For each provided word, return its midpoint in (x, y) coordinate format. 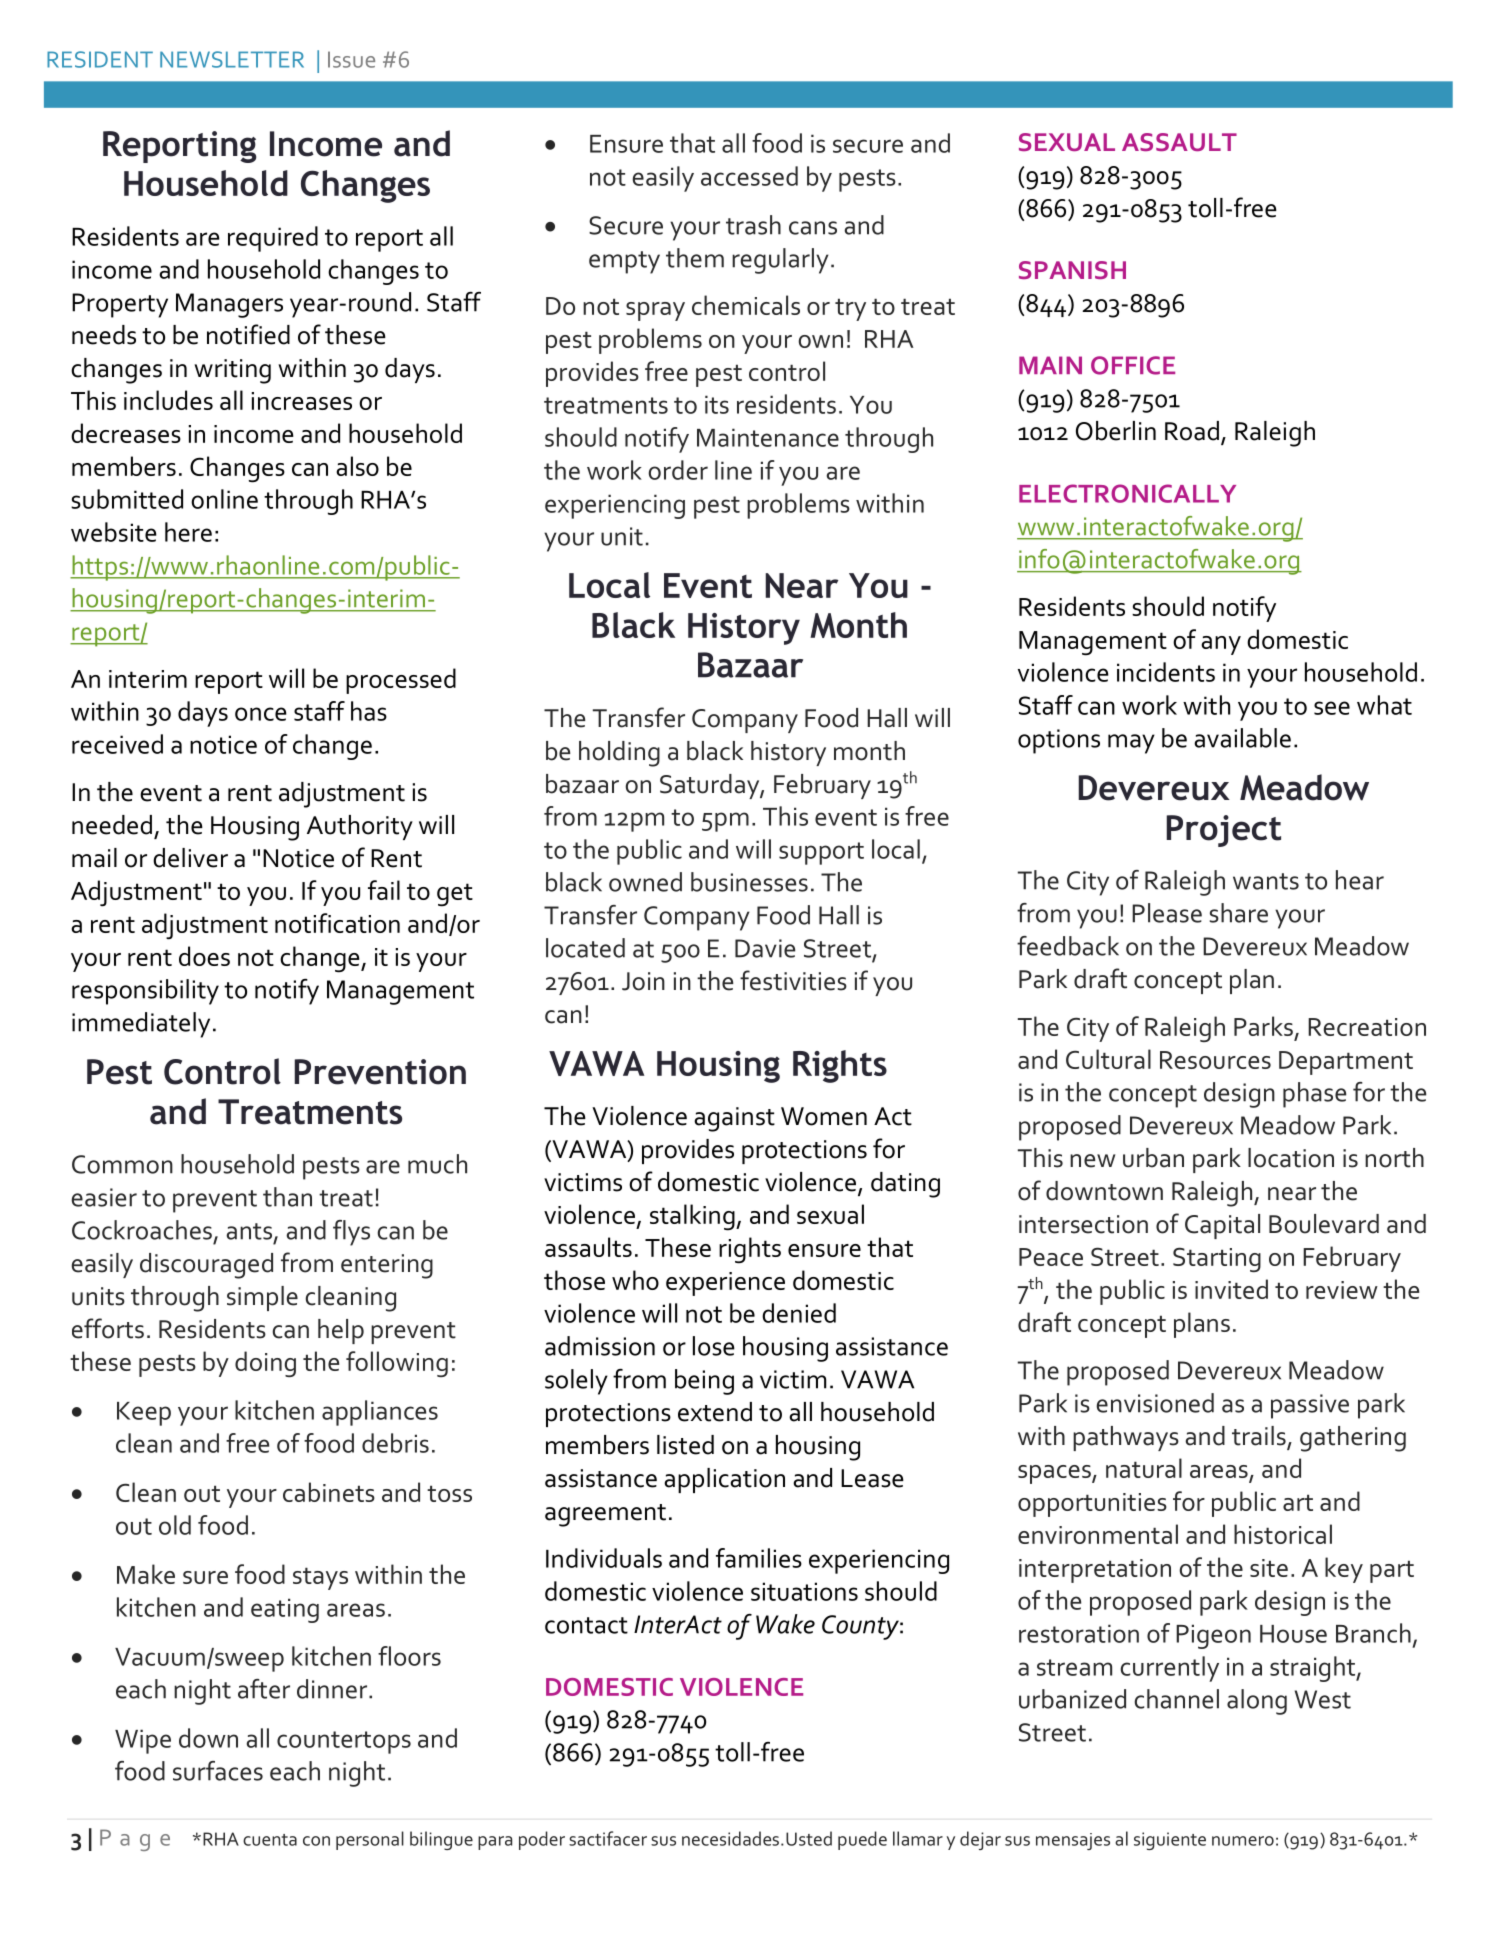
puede (862, 1840)
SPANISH (1072, 270)
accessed (749, 176)
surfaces (218, 1771)
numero (1243, 1841)
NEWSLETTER (232, 59)
